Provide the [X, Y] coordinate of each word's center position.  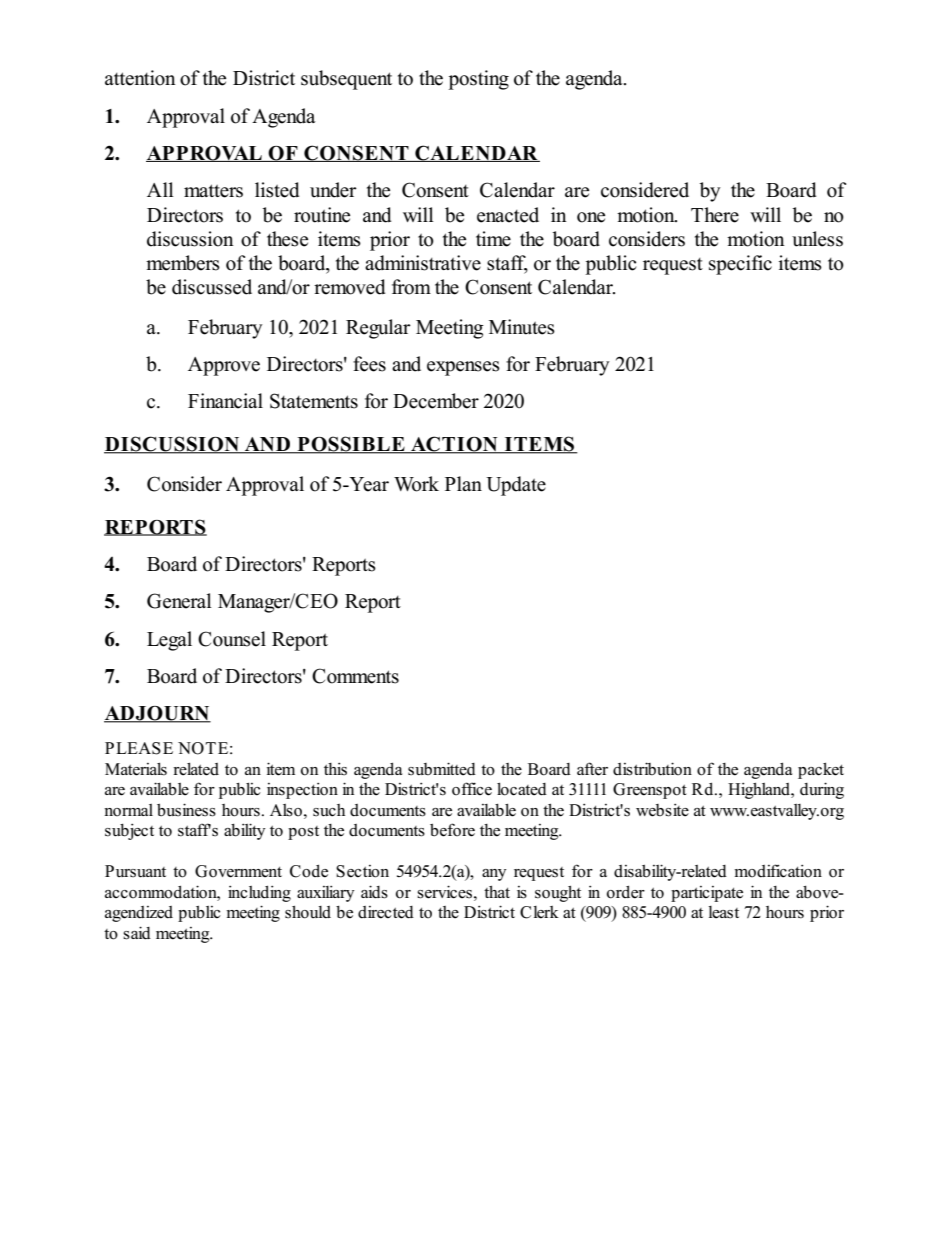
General [179, 601]
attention [140, 78]
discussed [212, 287]
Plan [463, 483]
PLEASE [139, 748]
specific [740, 265]
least [724, 912]
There [715, 215]
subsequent [346, 80]
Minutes [522, 327]
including [259, 893]
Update [516, 486]
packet [821, 770]
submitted [442, 769]
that [497, 891]
